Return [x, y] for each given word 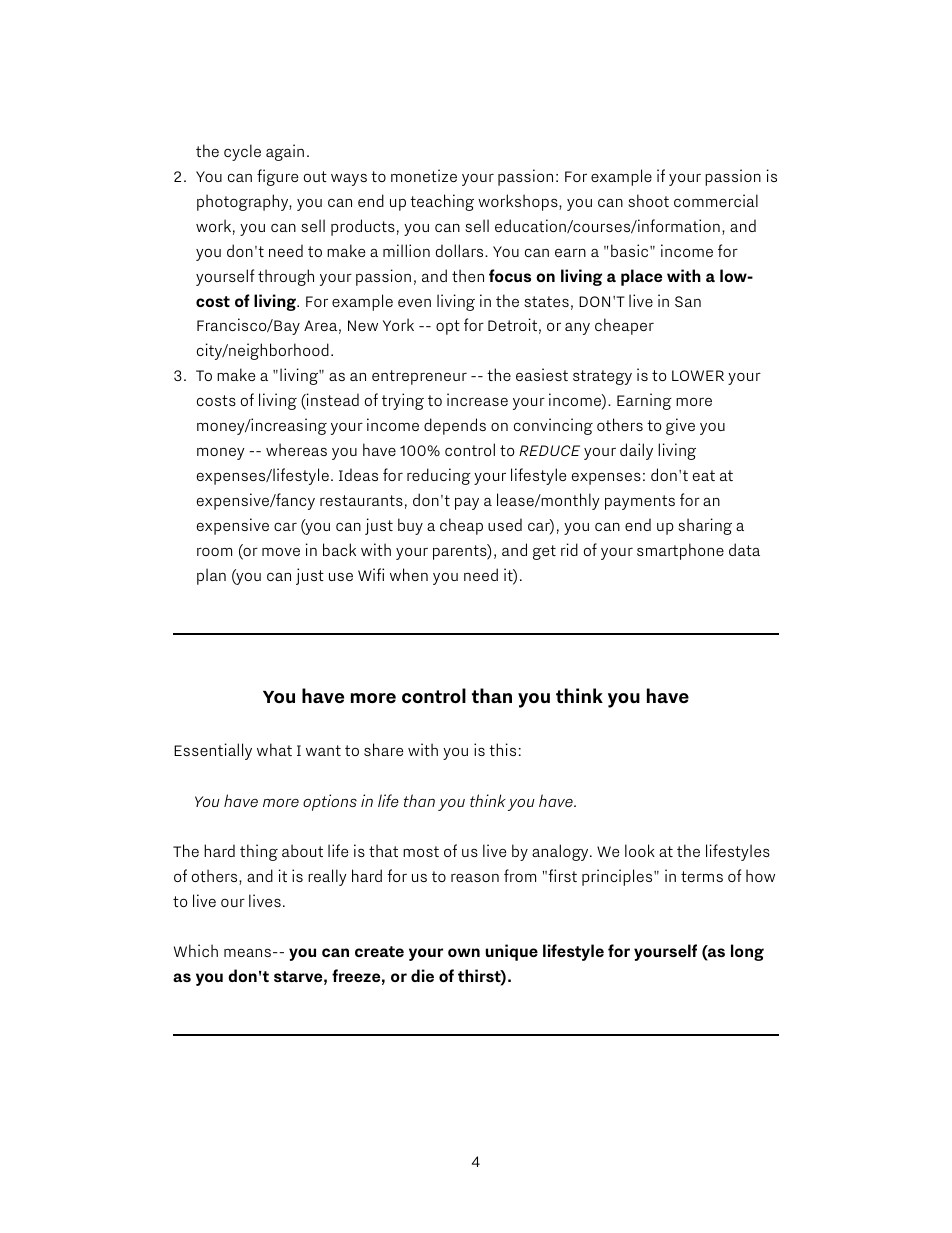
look [640, 850]
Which [196, 950]
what [274, 749]
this [502, 749]
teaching [442, 202]
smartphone [680, 551]
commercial [716, 200]
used [505, 524]
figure [277, 177]
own [464, 952]
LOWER [698, 375]
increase [477, 399]
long [747, 952]
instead [332, 401]
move [281, 551]
